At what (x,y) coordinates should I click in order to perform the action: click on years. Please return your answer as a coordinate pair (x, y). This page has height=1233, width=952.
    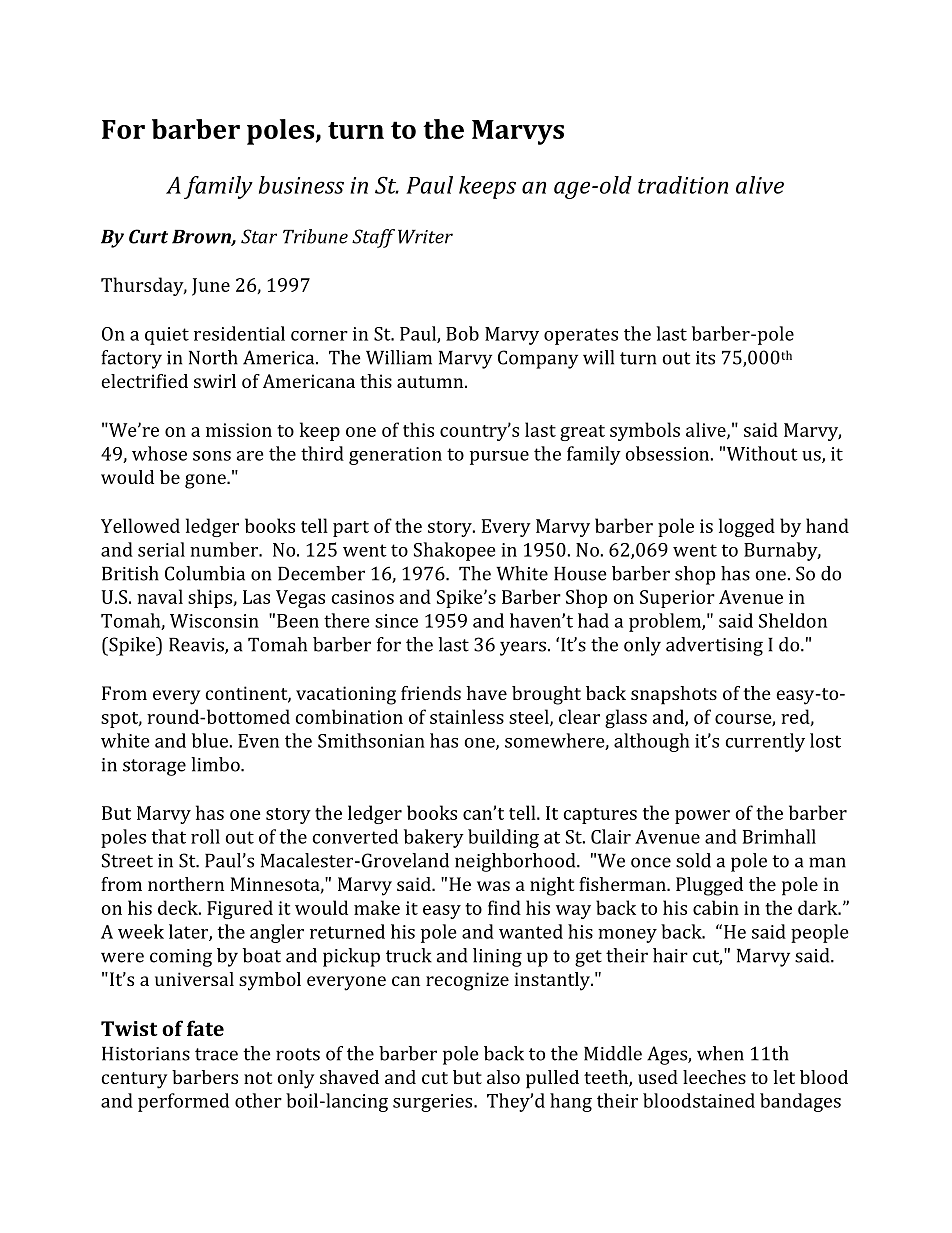
    Looking at the image, I should click on (523, 648).
